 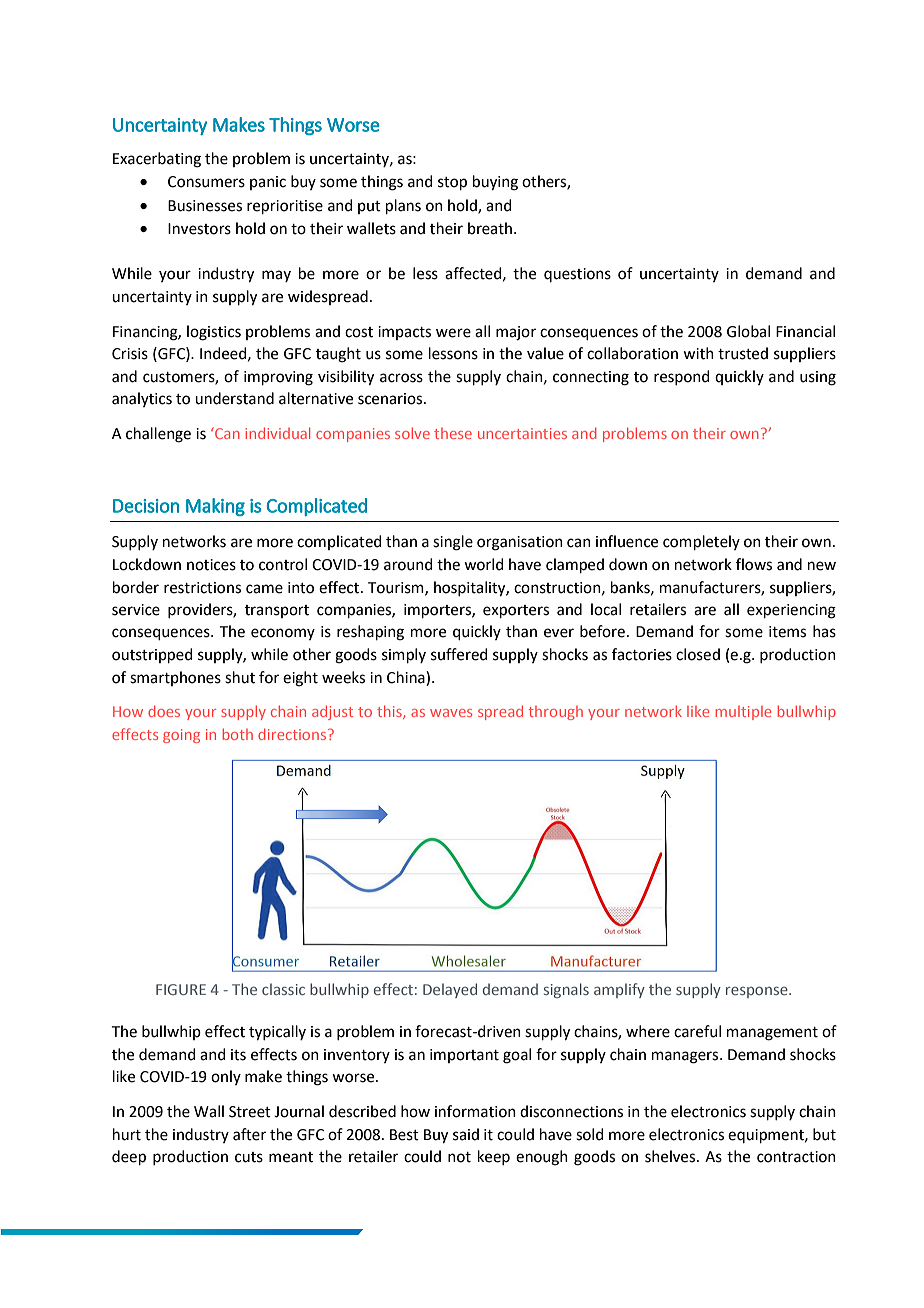 I want to click on suffered, so click(x=459, y=654).
